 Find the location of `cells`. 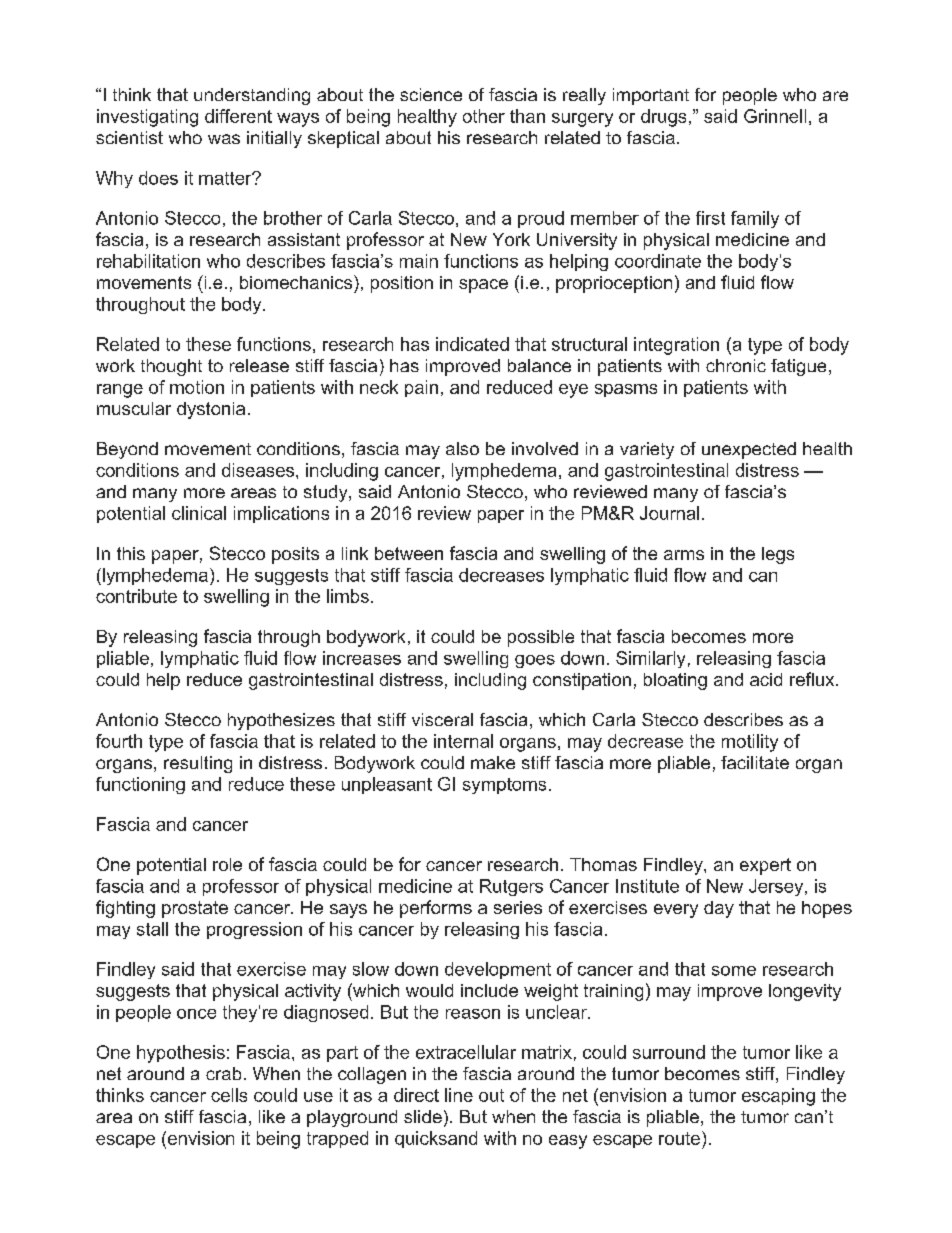

cells is located at coordinates (229, 1095).
